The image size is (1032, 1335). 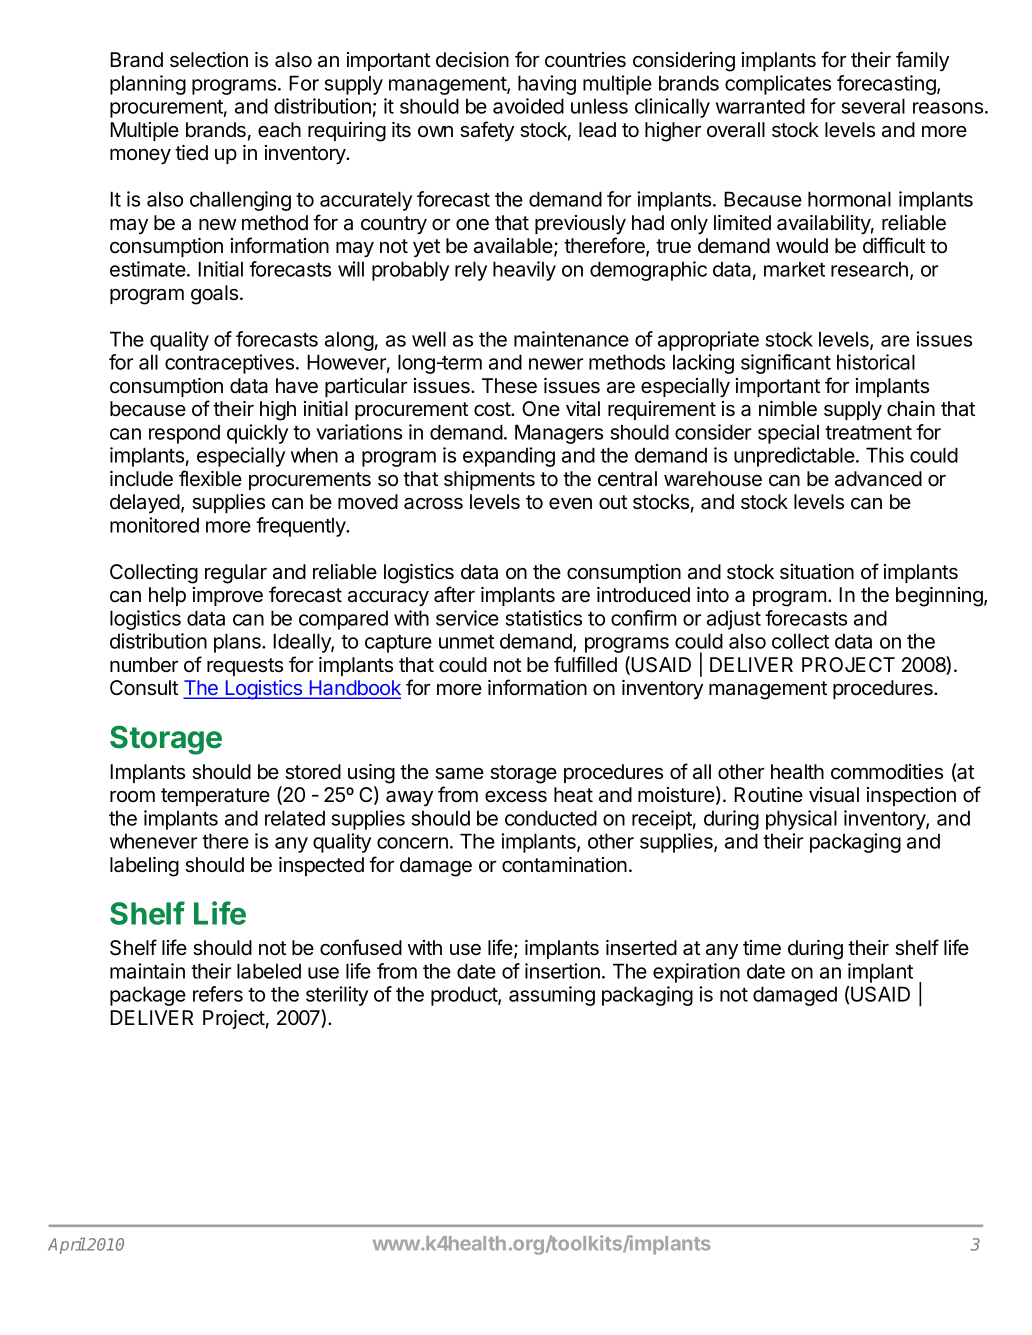 I want to click on advanced, so click(x=878, y=479).
